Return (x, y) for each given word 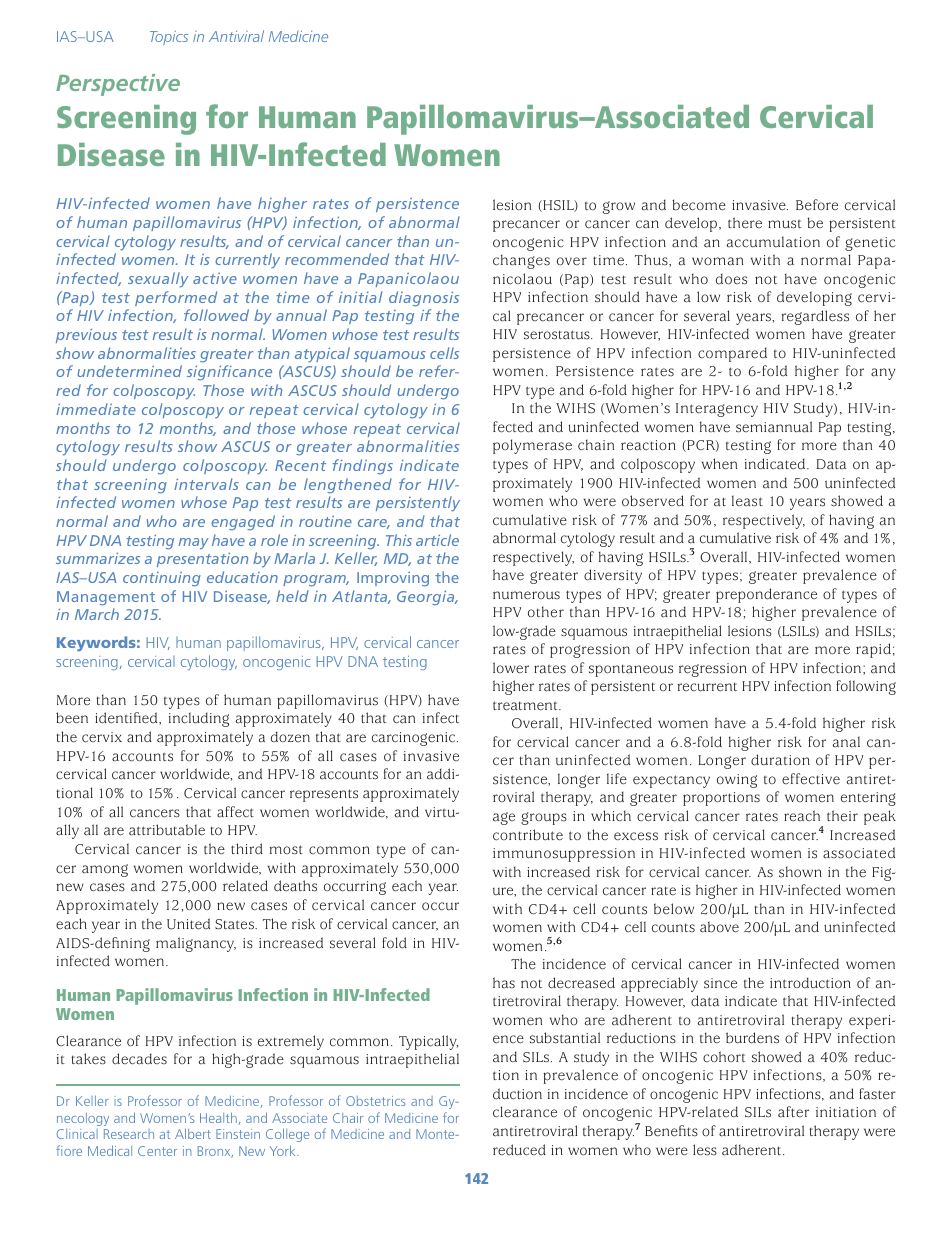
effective (811, 779)
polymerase (532, 446)
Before (817, 205)
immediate (96, 409)
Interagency (717, 410)
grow (619, 207)
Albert (193, 1133)
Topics (169, 38)
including (199, 719)
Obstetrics (375, 1101)
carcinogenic (415, 739)
